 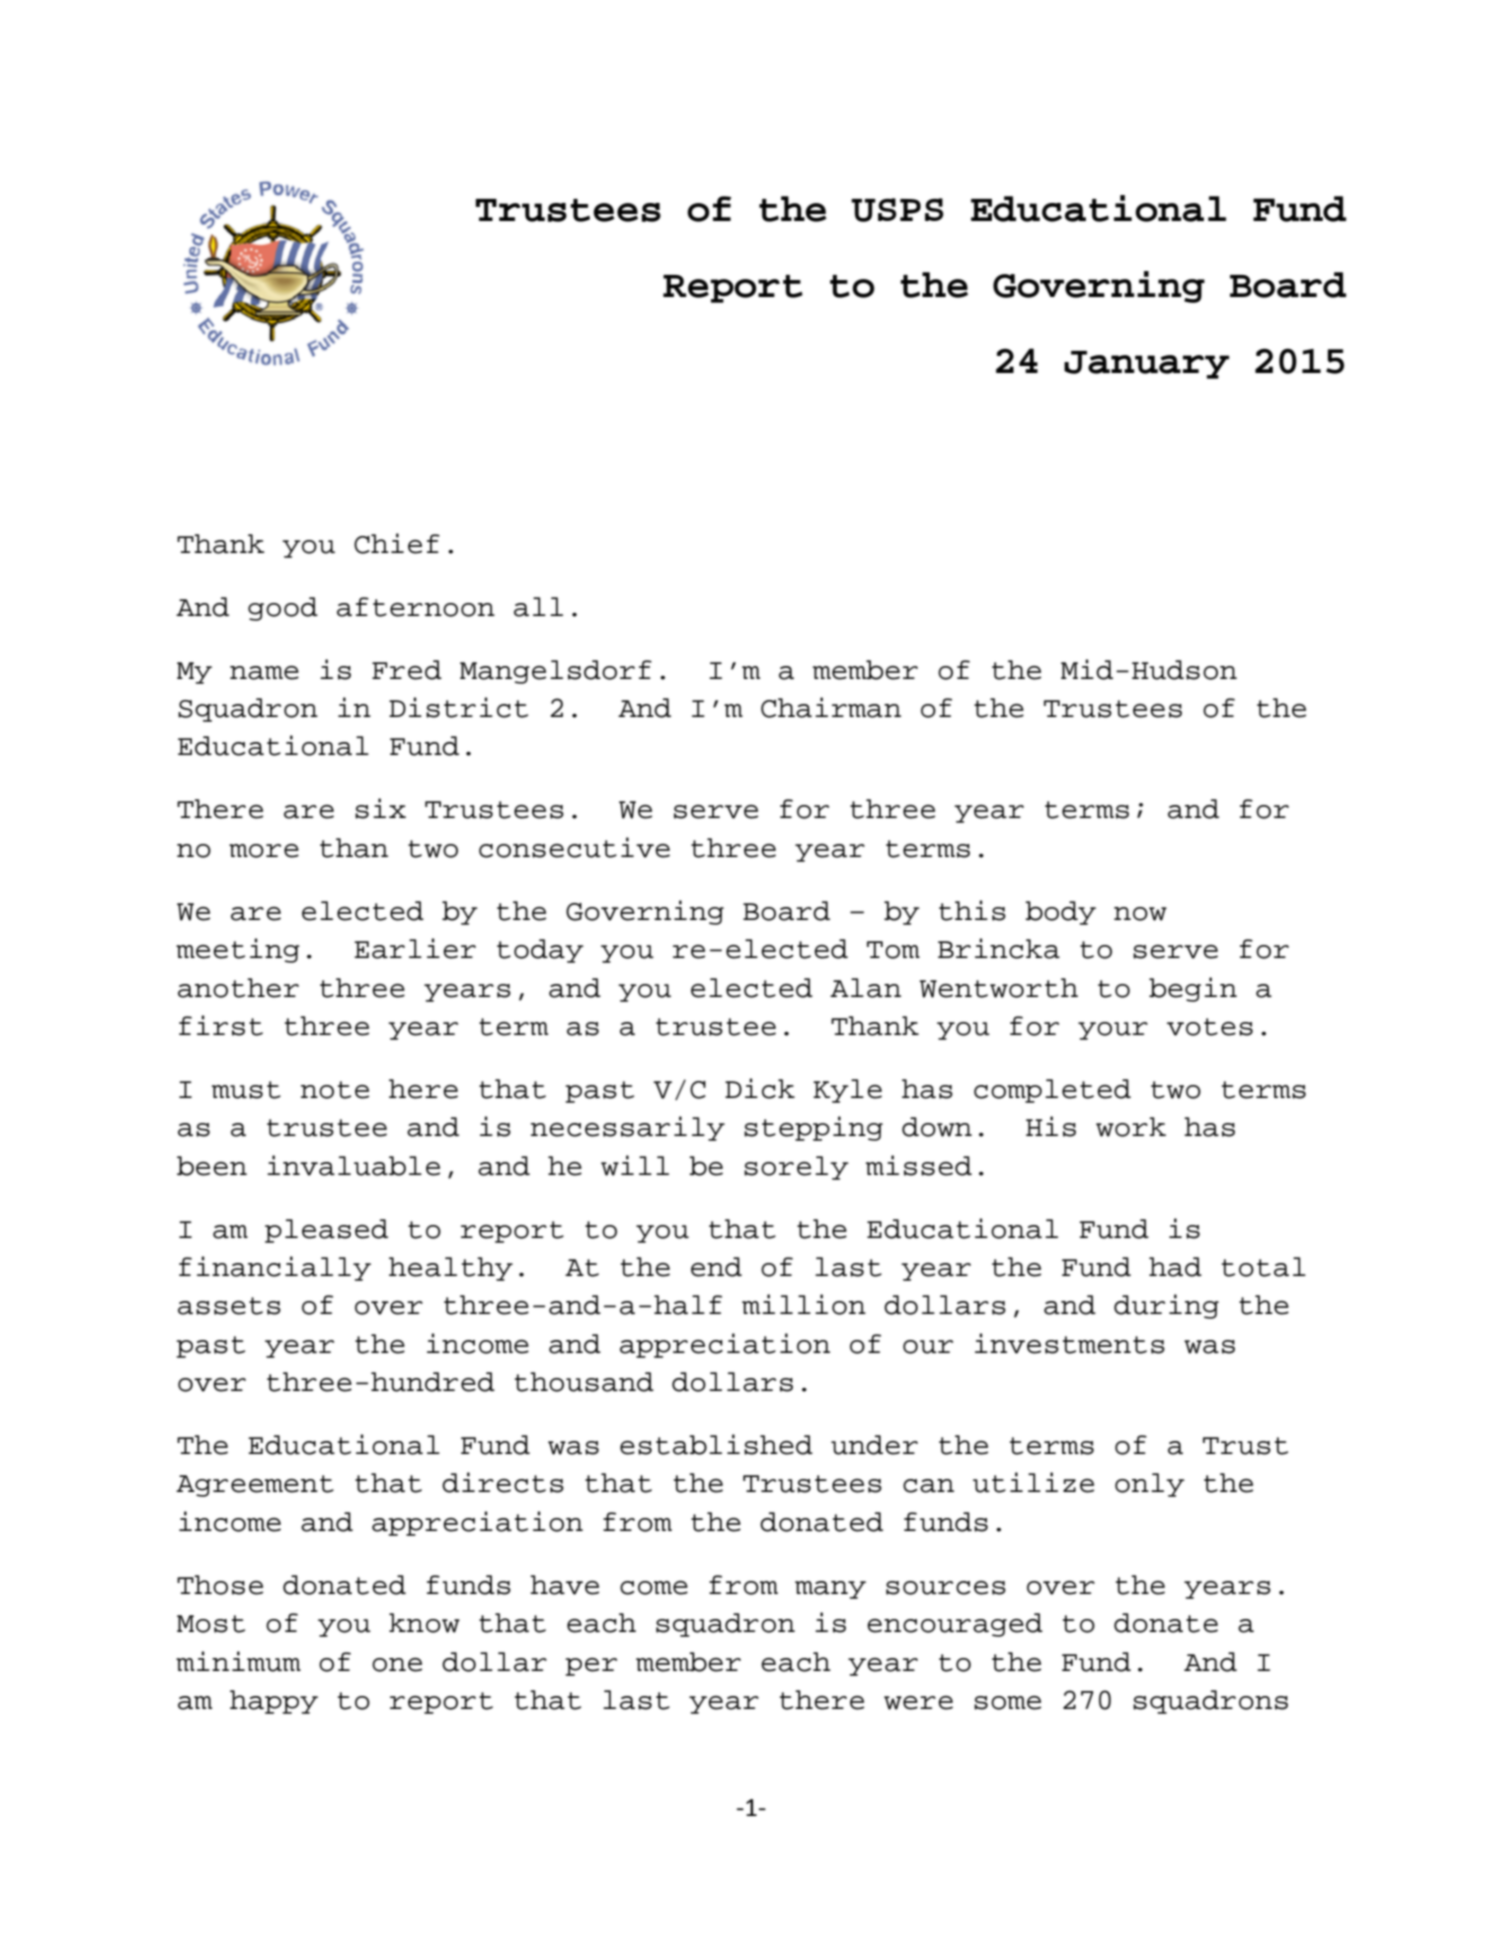 I want to click on good, so click(x=283, y=609).
